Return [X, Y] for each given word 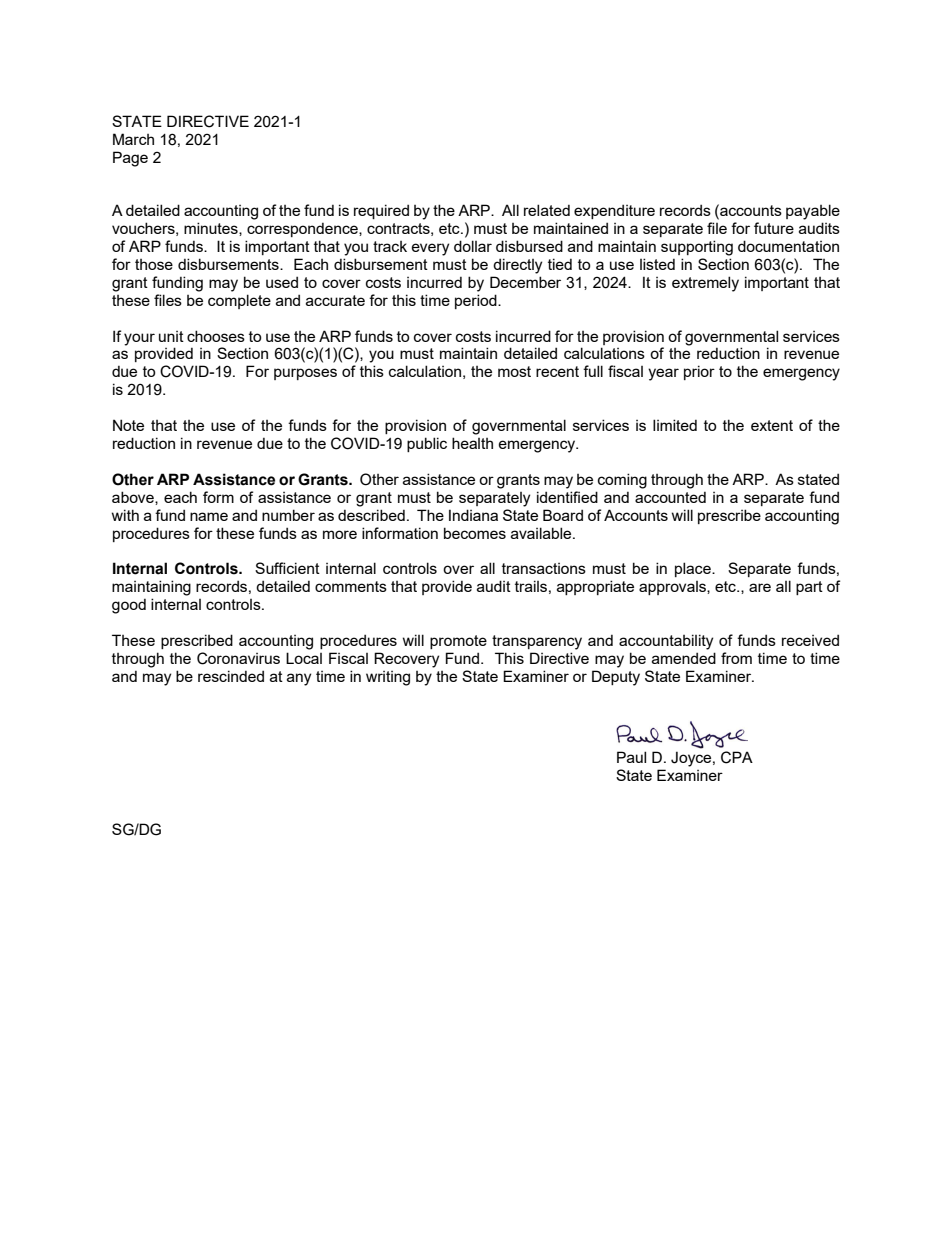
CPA [737, 757]
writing [388, 678]
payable [813, 212]
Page [130, 159]
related [547, 210]
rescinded [231, 676]
